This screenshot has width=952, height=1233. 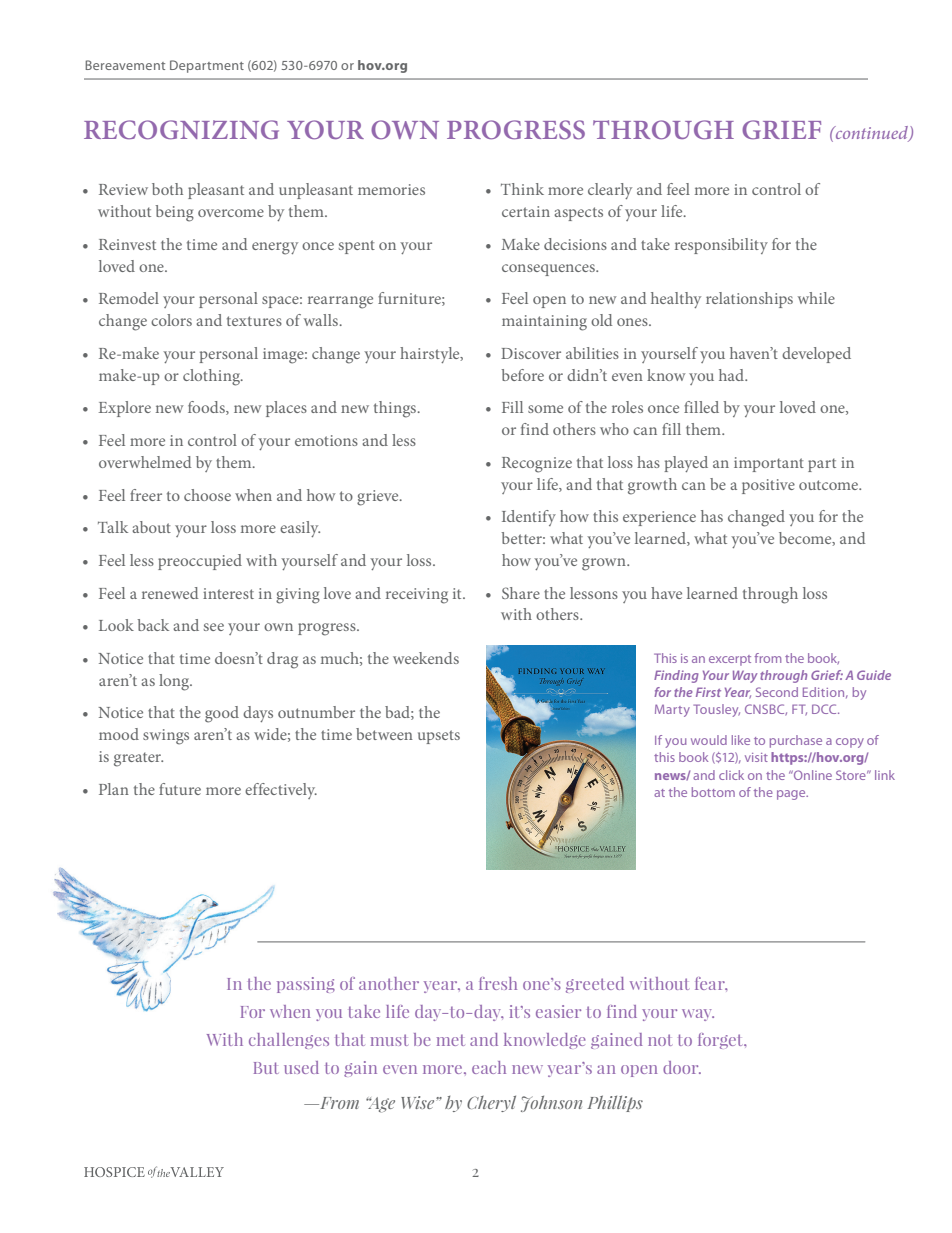 I want to click on clearly, so click(x=610, y=191).
